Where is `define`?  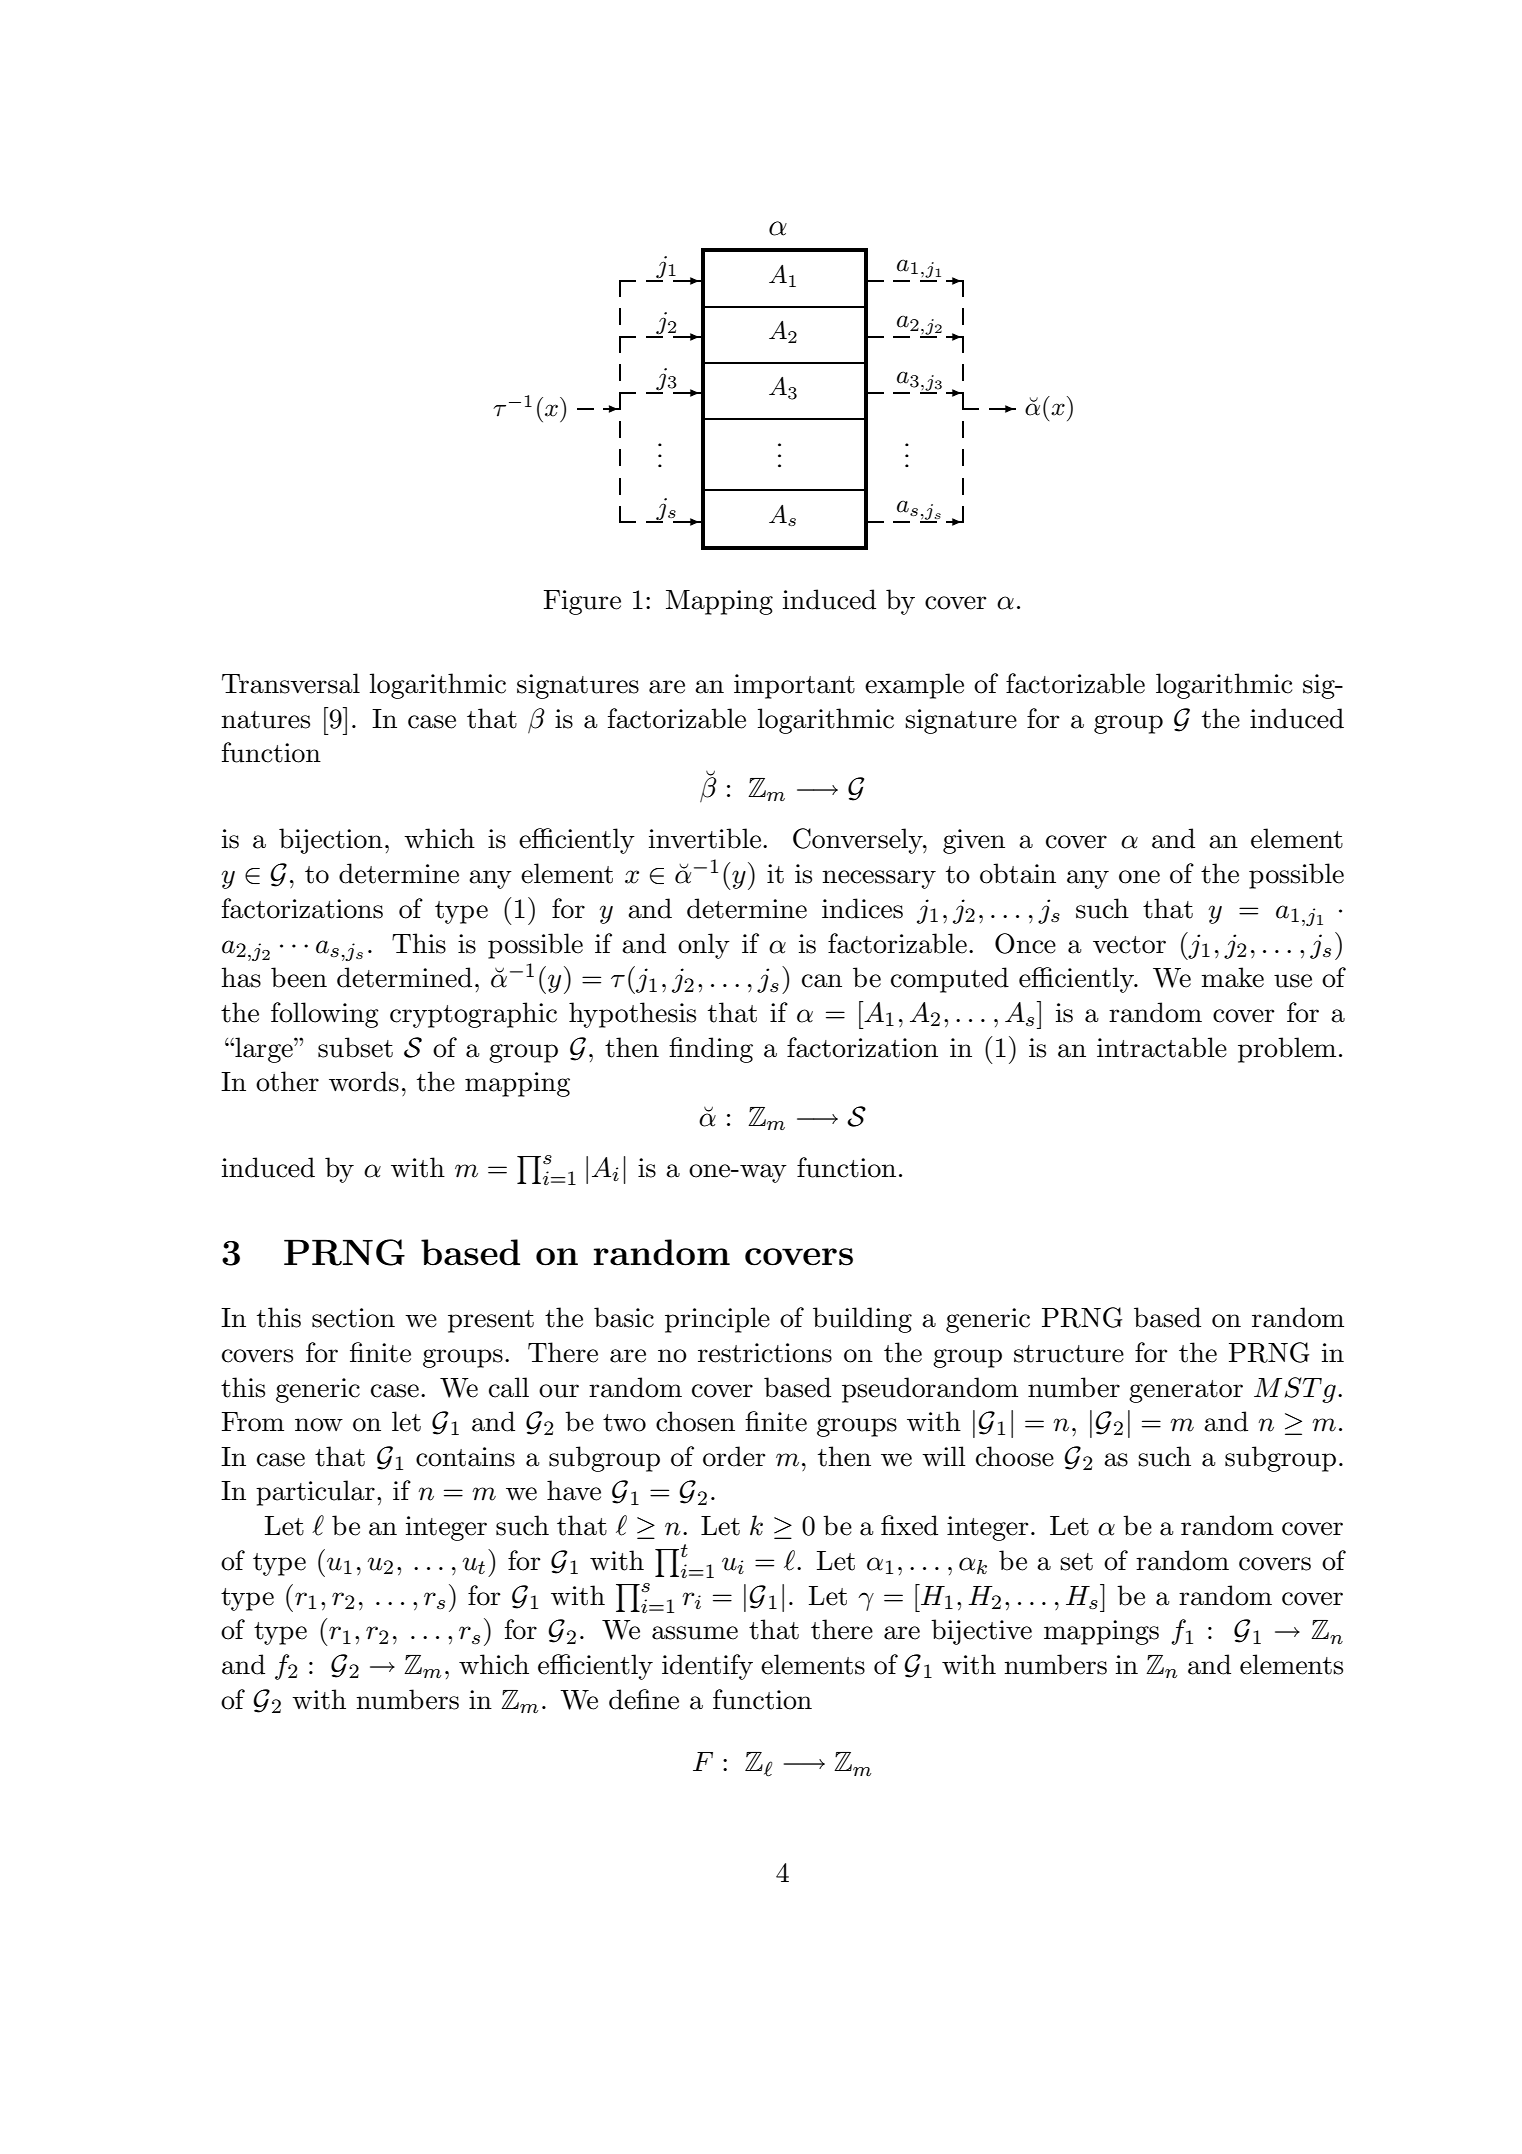
define is located at coordinates (644, 1699).
